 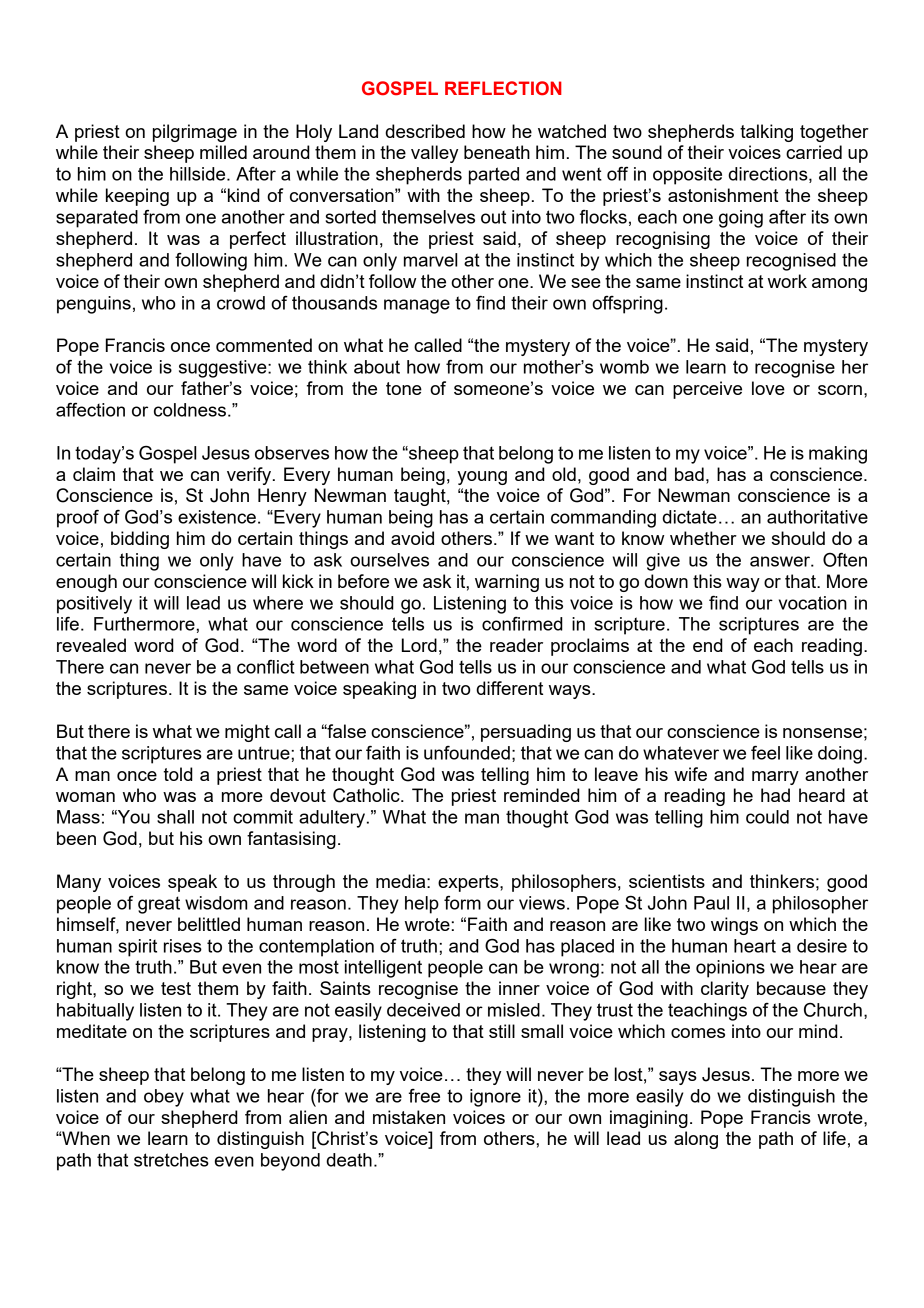 I want to click on young, so click(x=482, y=478).
